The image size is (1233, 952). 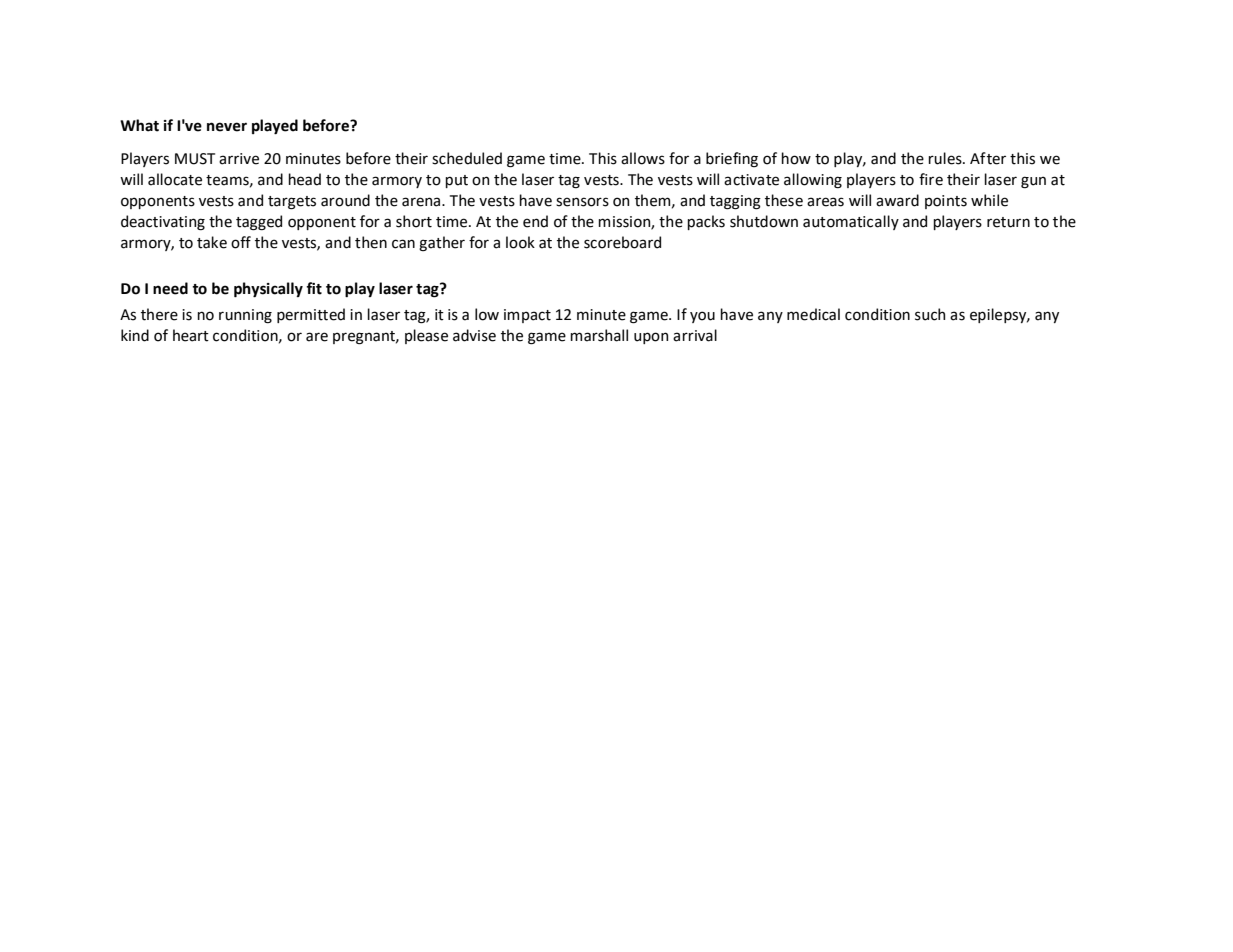 What do you see at coordinates (643, 158) in the page?
I see `allows` at bounding box center [643, 158].
